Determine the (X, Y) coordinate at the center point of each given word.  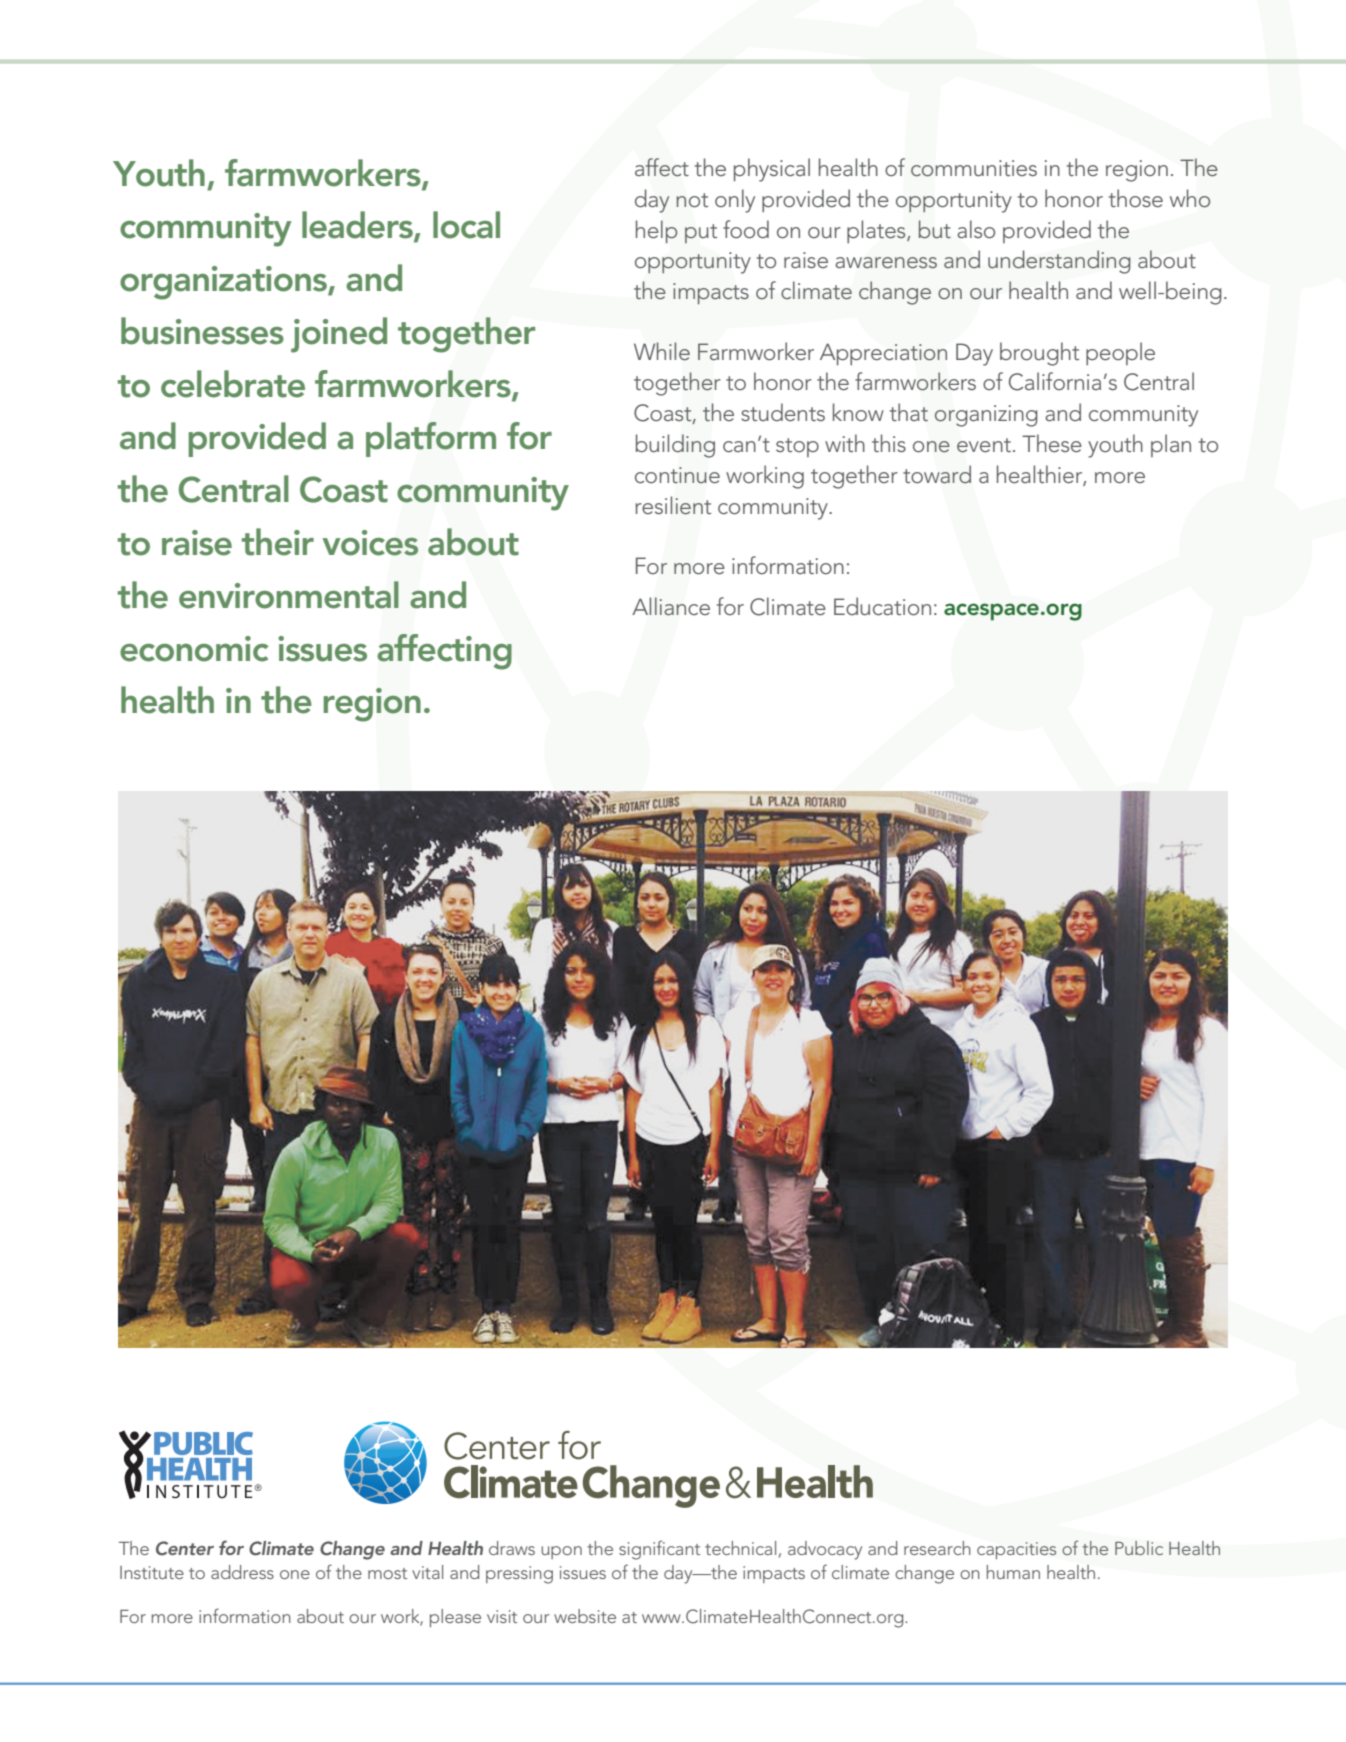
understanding (1059, 262)
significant (659, 1550)
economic (194, 649)
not (692, 200)
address (242, 1572)
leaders (358, 226)
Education (882, 606)
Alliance (671, 606)
